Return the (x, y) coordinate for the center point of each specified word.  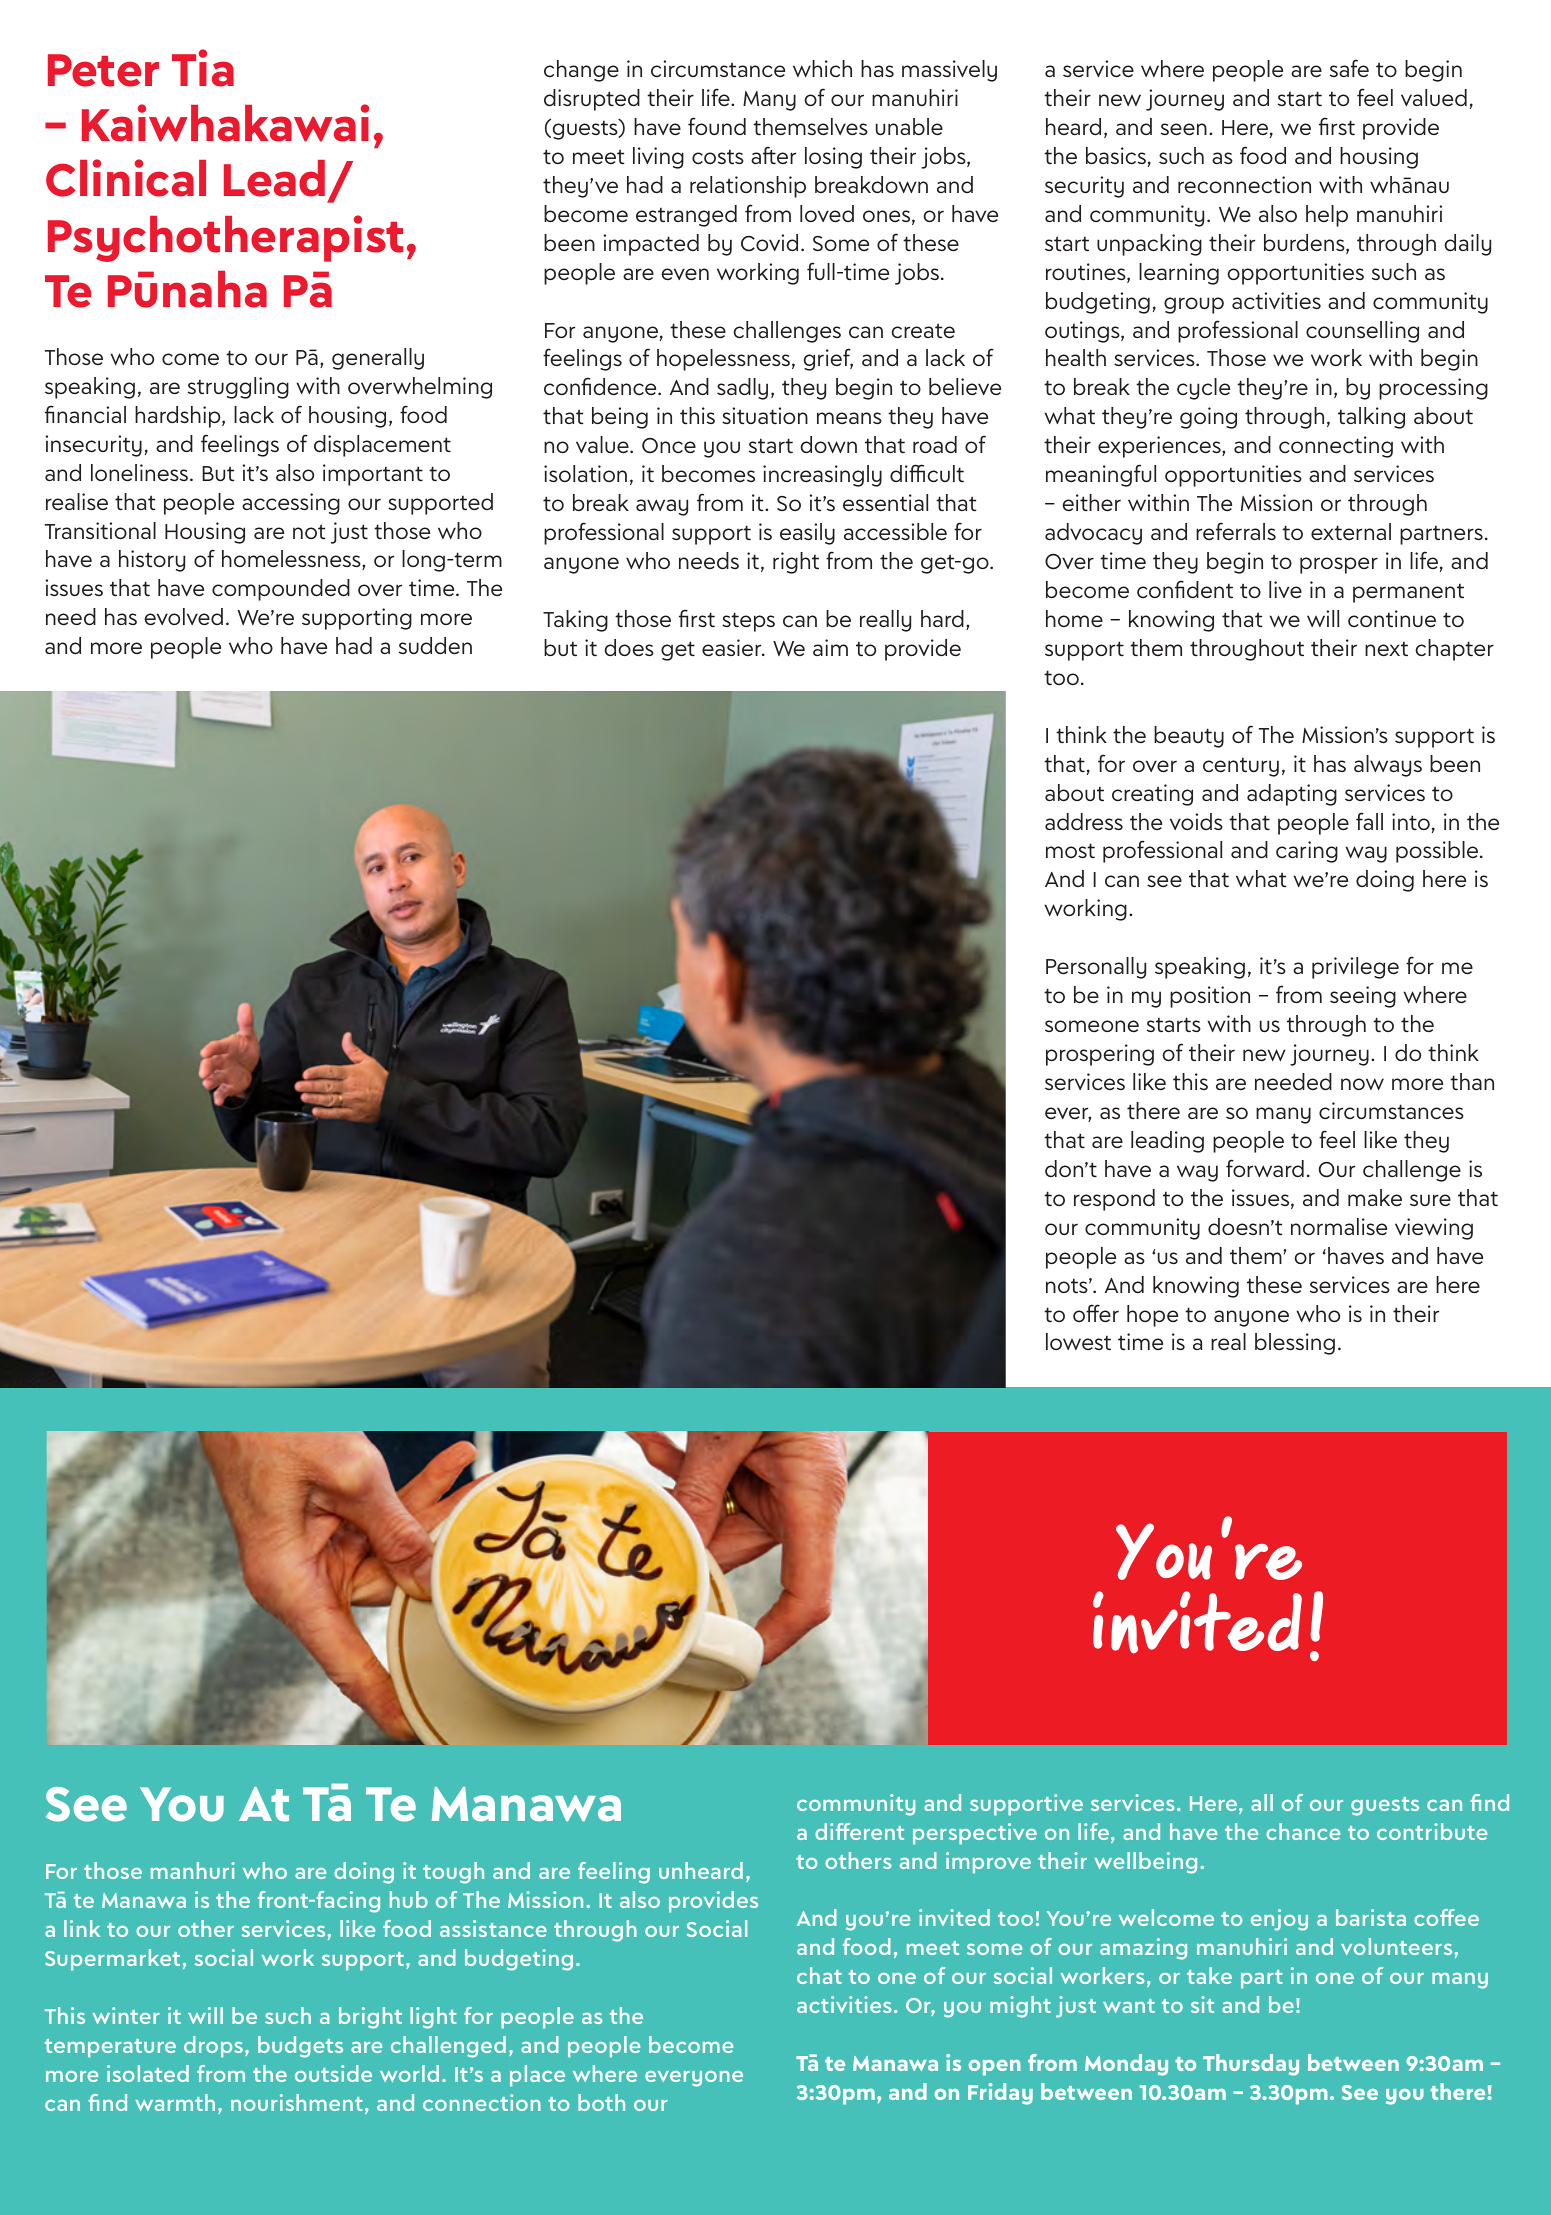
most (1070, 850)
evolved (183, 616)
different (859, 1831)
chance (1303, 1831)
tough (453, 1873)
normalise (1339, 1226)
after (773, 155)
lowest (1078, 1341)
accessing (291, 504)
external (1351, 531)
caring (1307, 852)
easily (807, 534)
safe (1349, 68)
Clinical (126, 178)
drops (215, 2047)
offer (1096, 1313)
